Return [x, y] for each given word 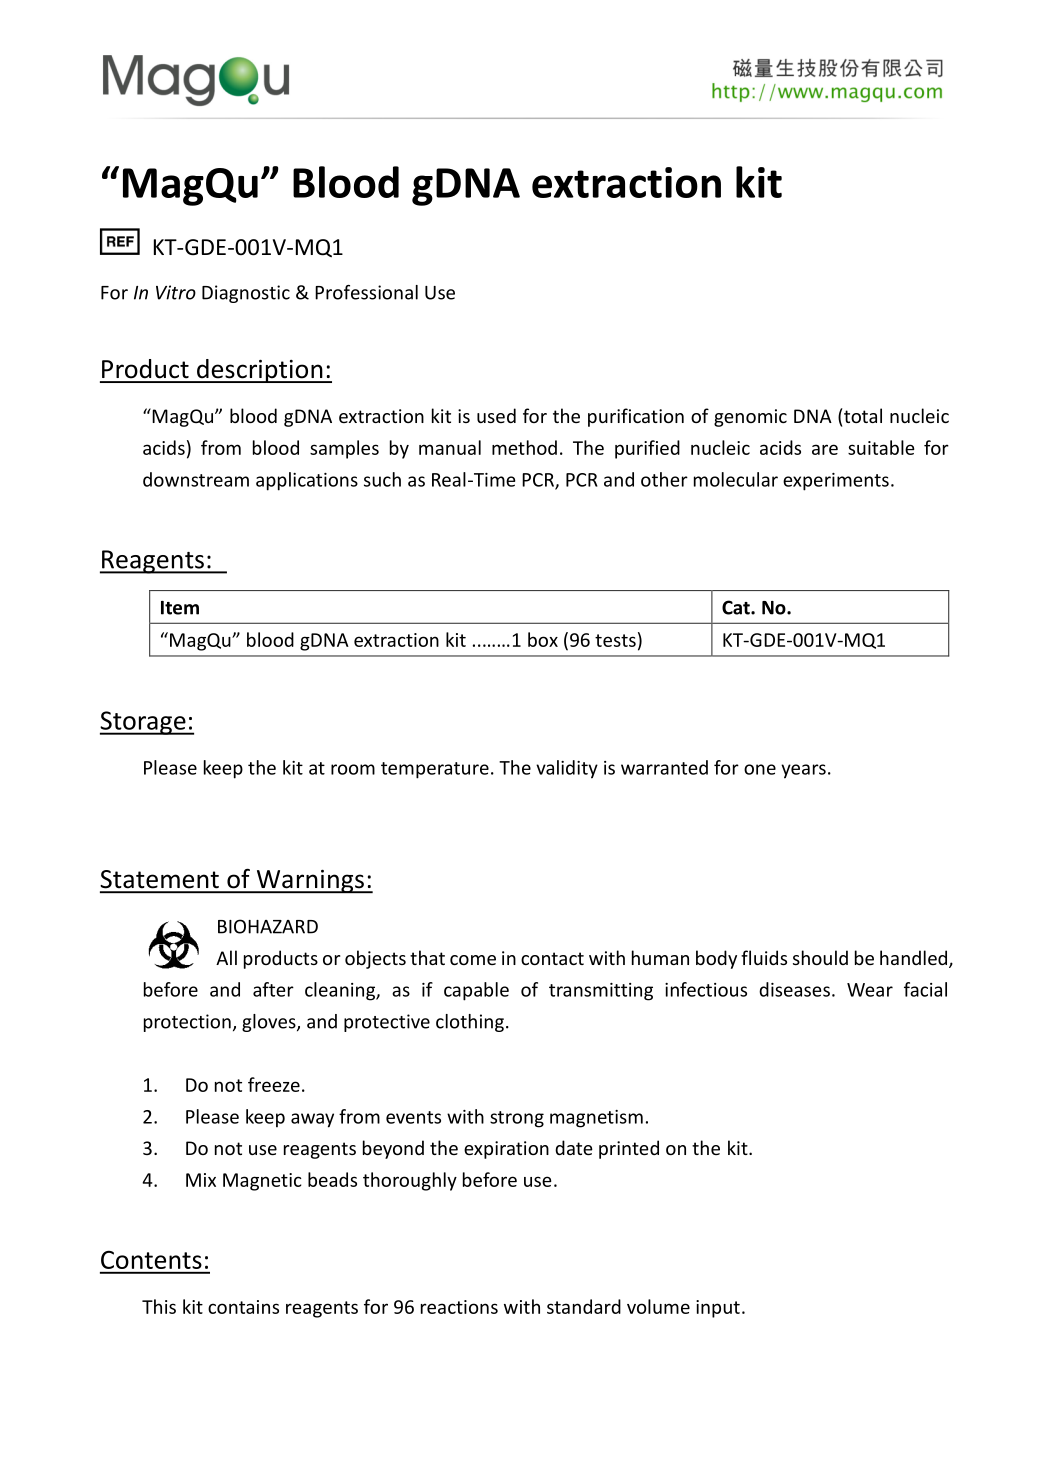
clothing [470, 1023]
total [862, 415]
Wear [870, 990]
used [496, 415]
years [803, 771]
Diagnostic [246, 294]
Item [180, 608]
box [543, 639]
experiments [836, 482]
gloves [270, 1023]
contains [243, 1307]
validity [567, 769]
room [353, 769]
